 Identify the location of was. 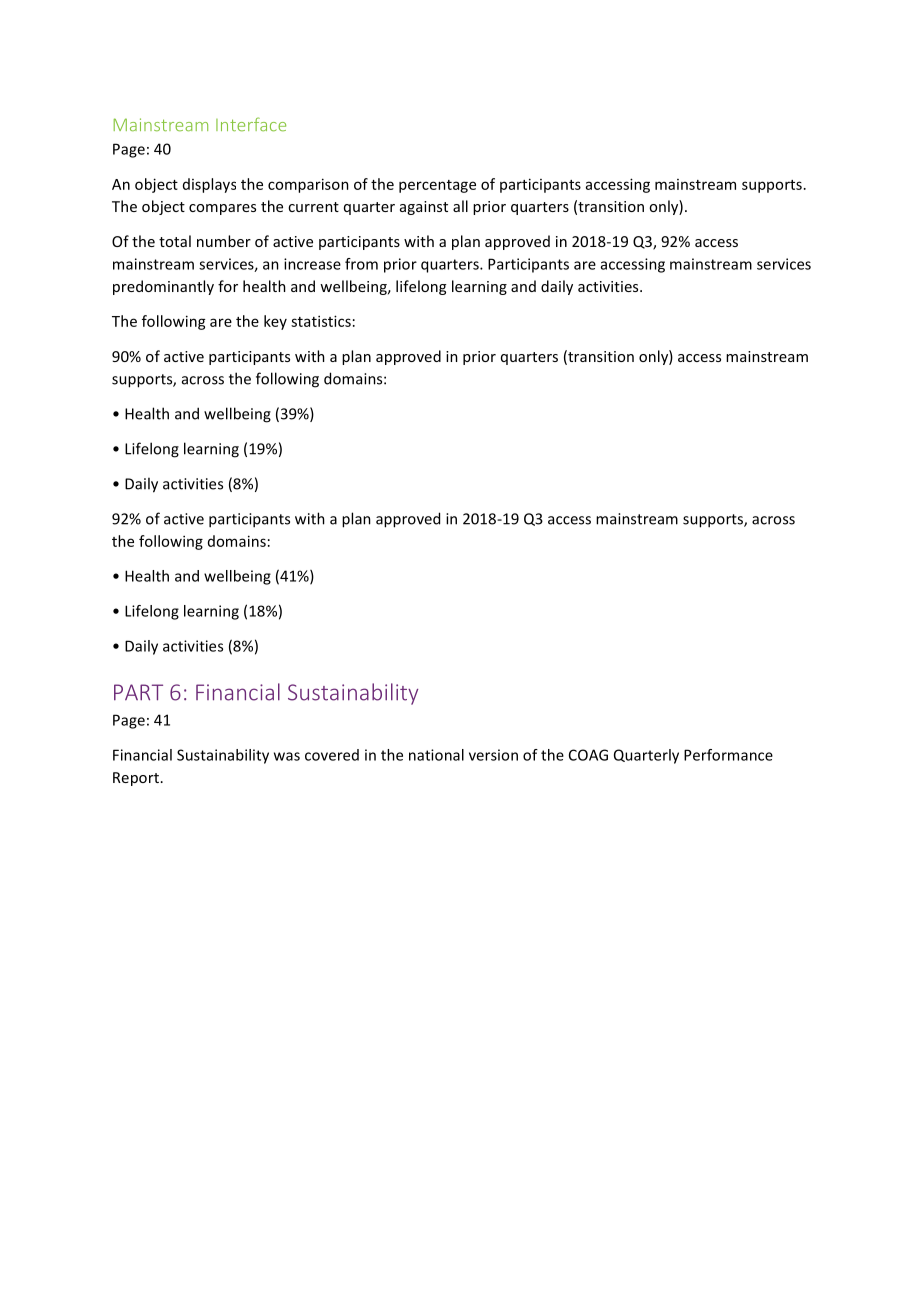
(287, 756).
